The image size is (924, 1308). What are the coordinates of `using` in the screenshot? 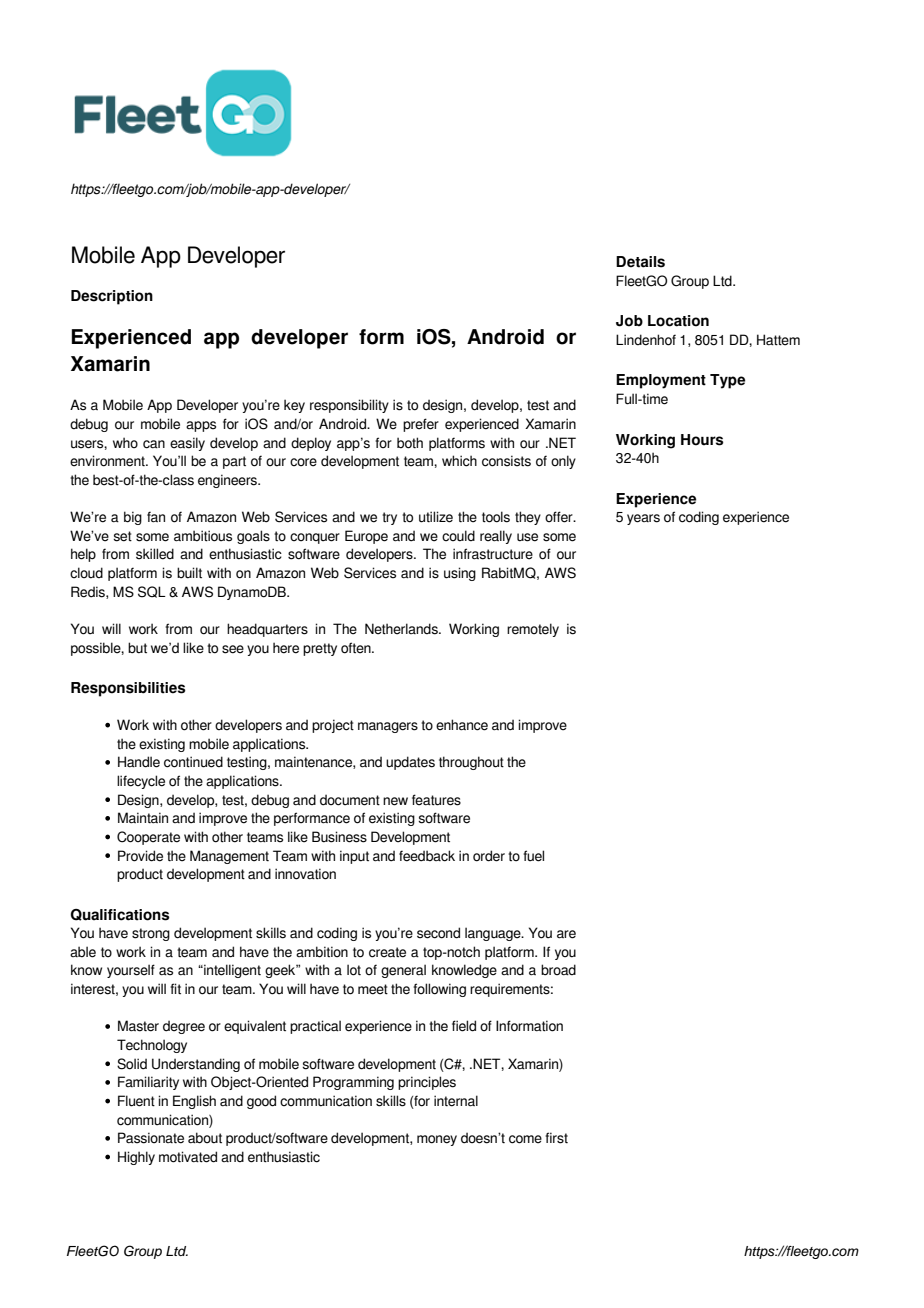 It's located at (460, 574).
